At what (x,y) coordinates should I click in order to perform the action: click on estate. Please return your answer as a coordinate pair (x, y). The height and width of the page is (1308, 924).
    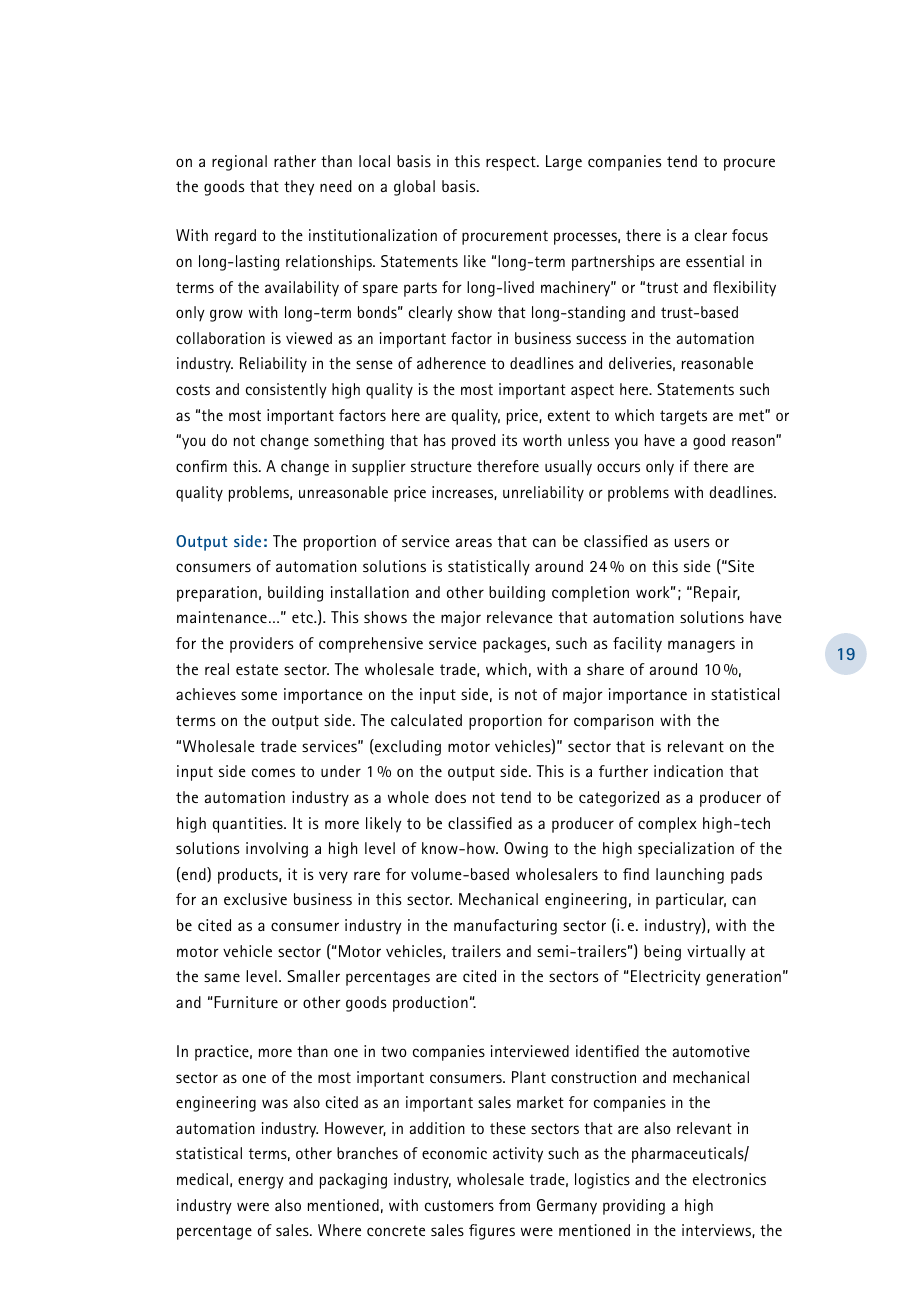
    Looking at the image, I should click on (257, 669).
